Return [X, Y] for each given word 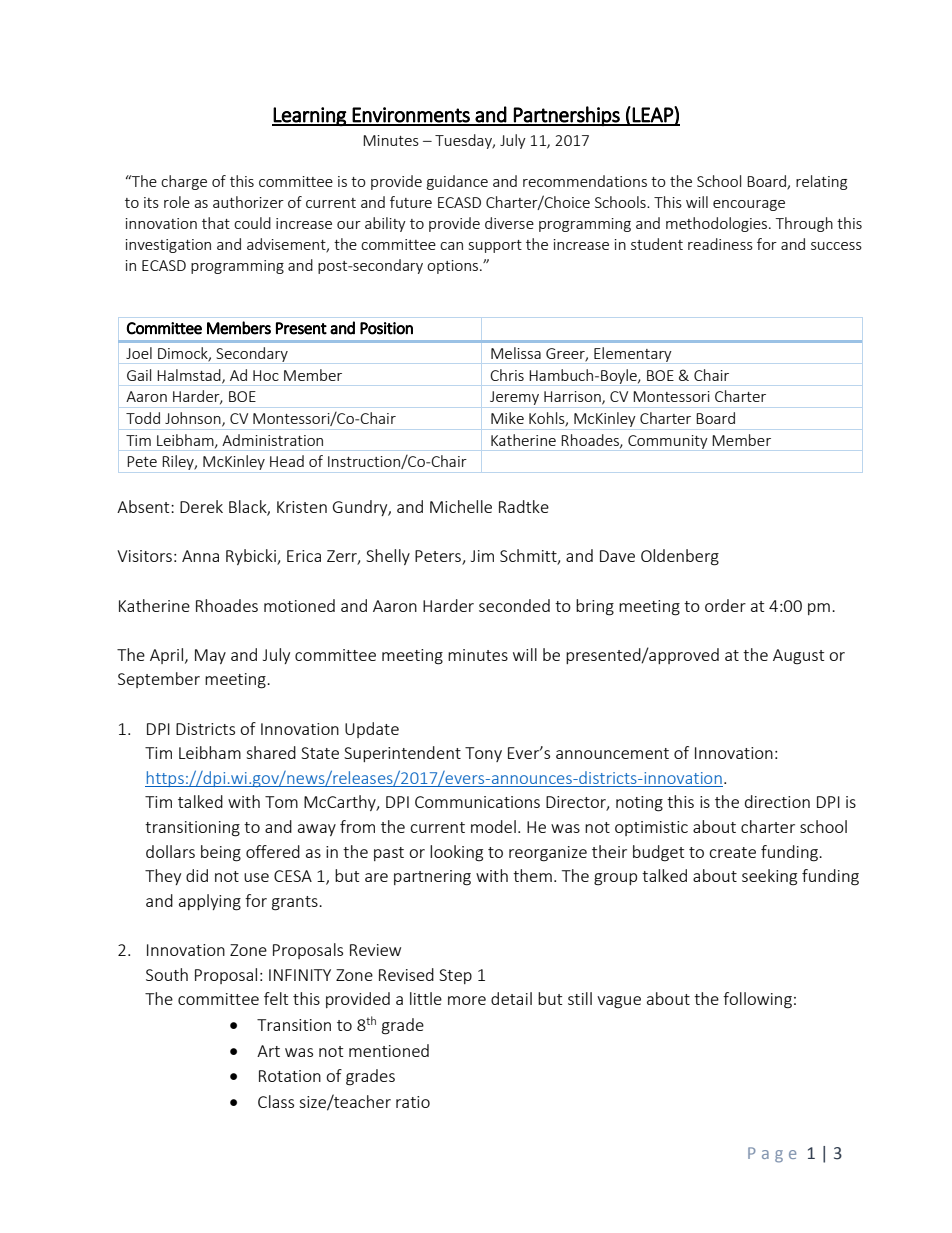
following [757, 1000]
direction [777, 801]
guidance [457, 182]
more [467, 1000]
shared [271, 752]
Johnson [194, 419]
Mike [507, 418]
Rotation [290, 1076]
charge [184, 182]
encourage [749, 205]
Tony [483, 754]
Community [668, 442]
